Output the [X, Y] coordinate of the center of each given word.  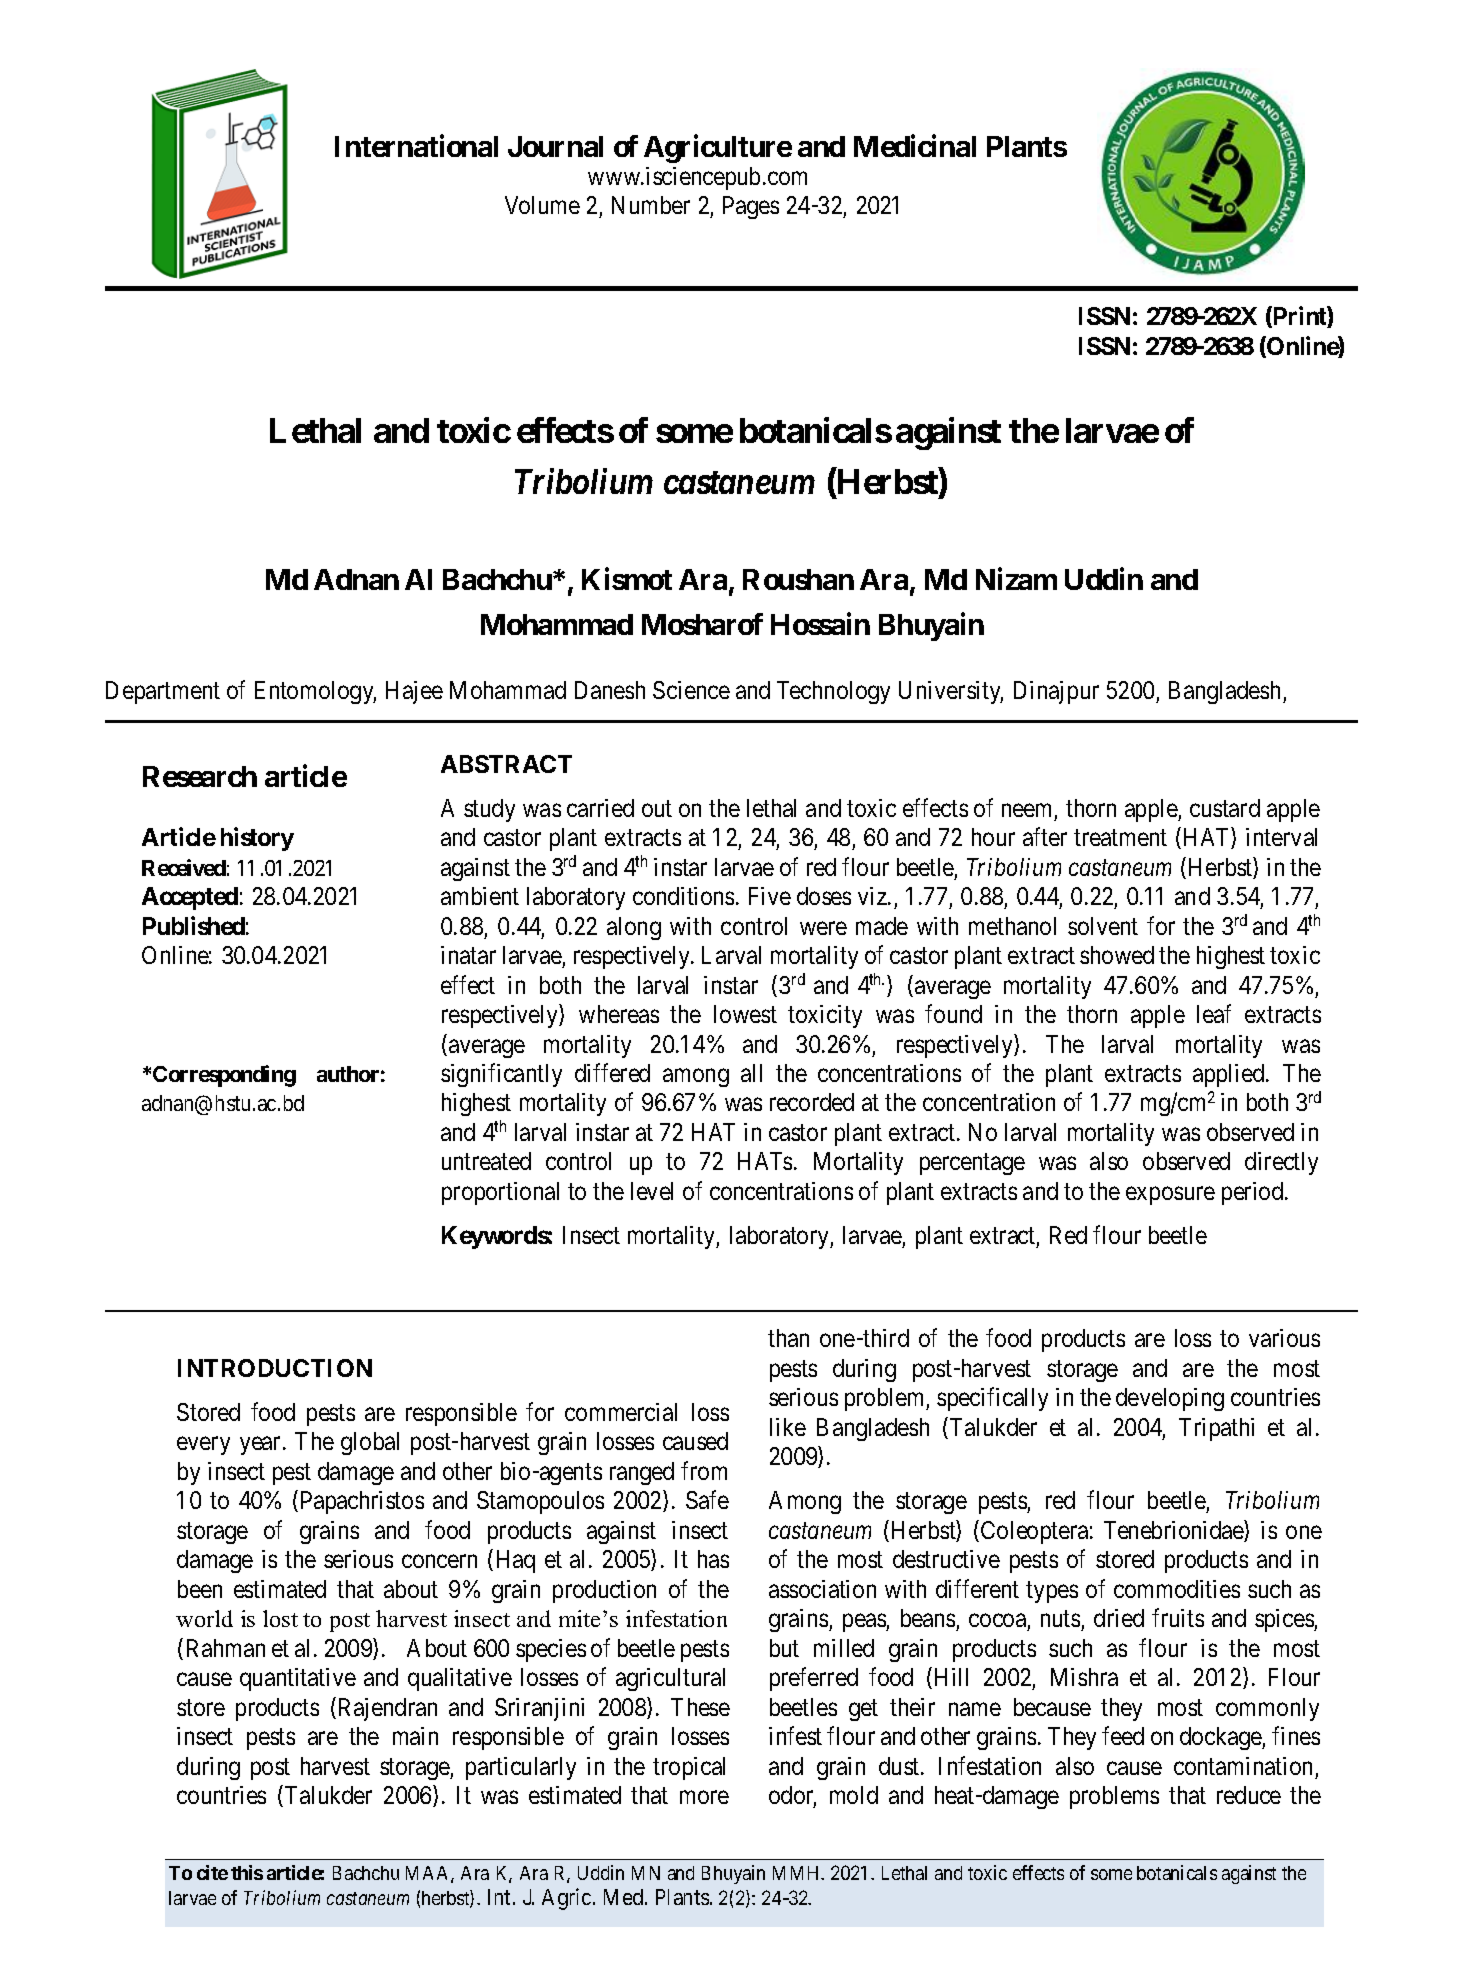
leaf [1214, 1013]
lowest [745, 1014]
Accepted [190, 898]
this [247, 1872]
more [704, 1797]
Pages [751, 207]
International [416, 145]
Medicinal [915, 145]
